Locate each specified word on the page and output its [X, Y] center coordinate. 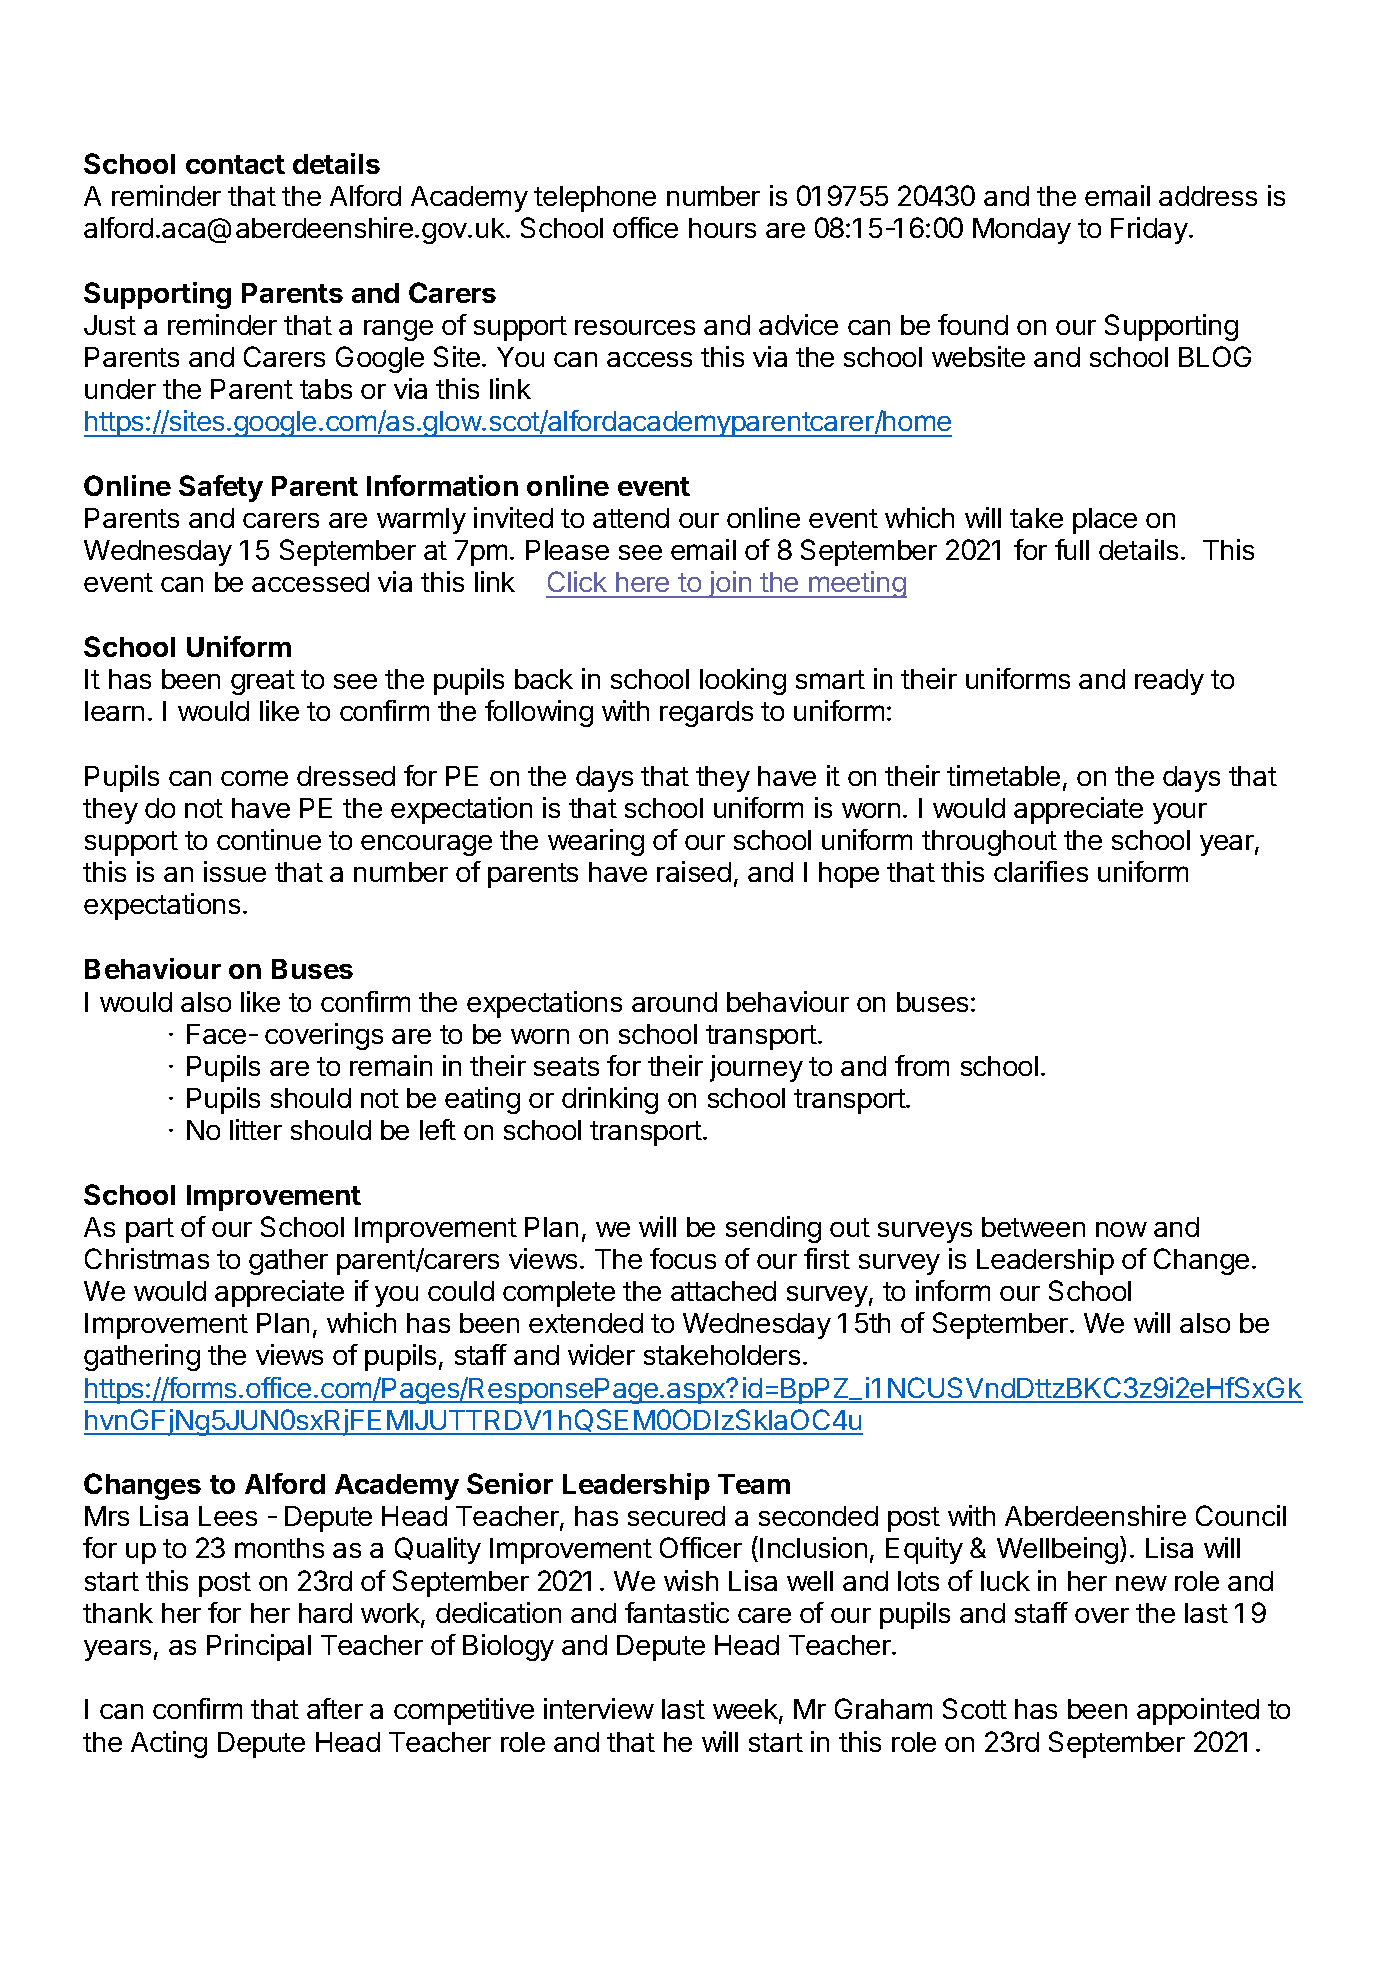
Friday [1149, 230]
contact [235, 164]
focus [683, 1258]
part [150, 1230]
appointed [1198, 1711]
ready [1169, 682]
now [1121, 1229]
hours [722, 228]
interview [599, 1708]
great [263, 682]
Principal [259, 1647]
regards [706, 714]
